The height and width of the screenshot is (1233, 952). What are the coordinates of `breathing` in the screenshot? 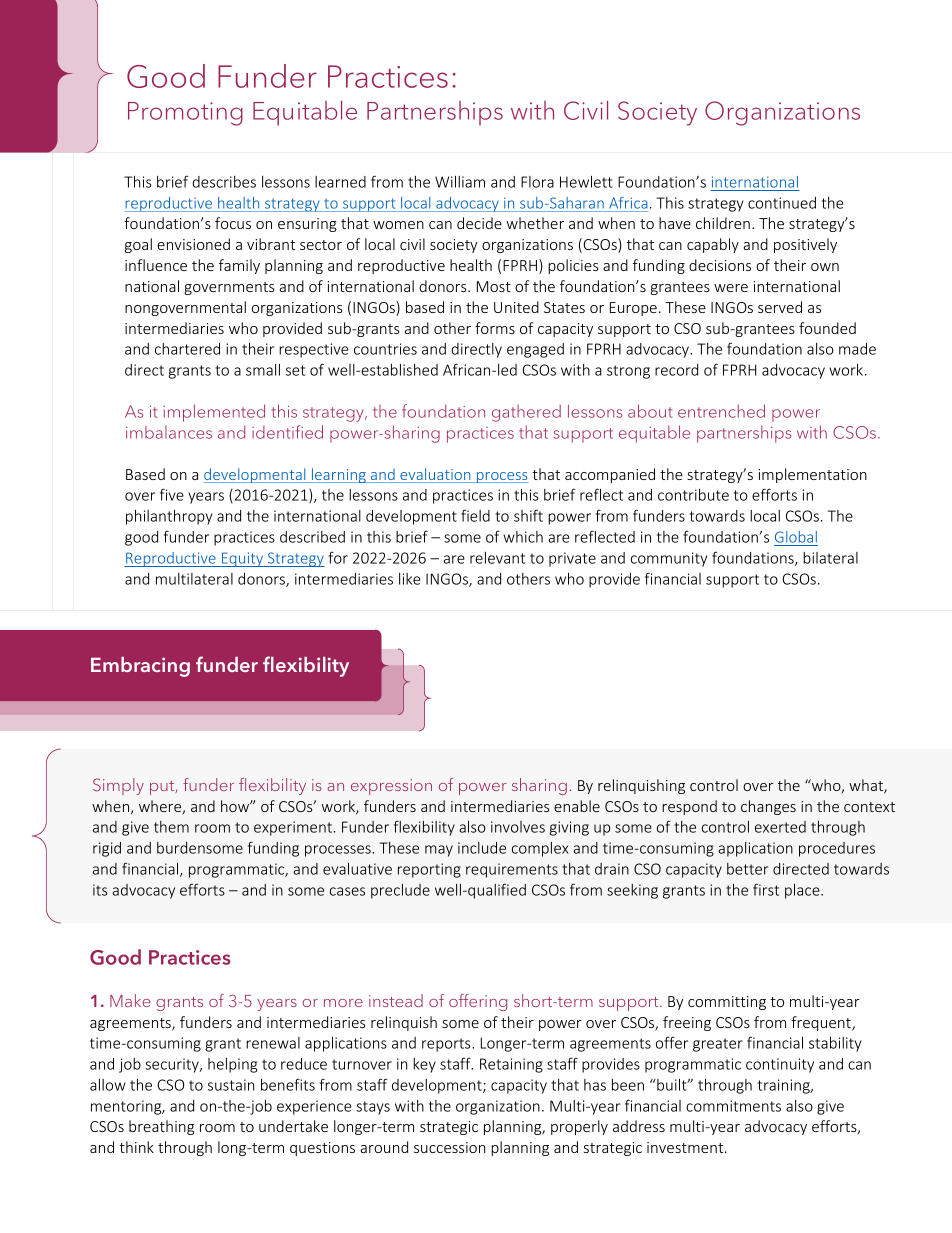 It's located at (161, 1127).
